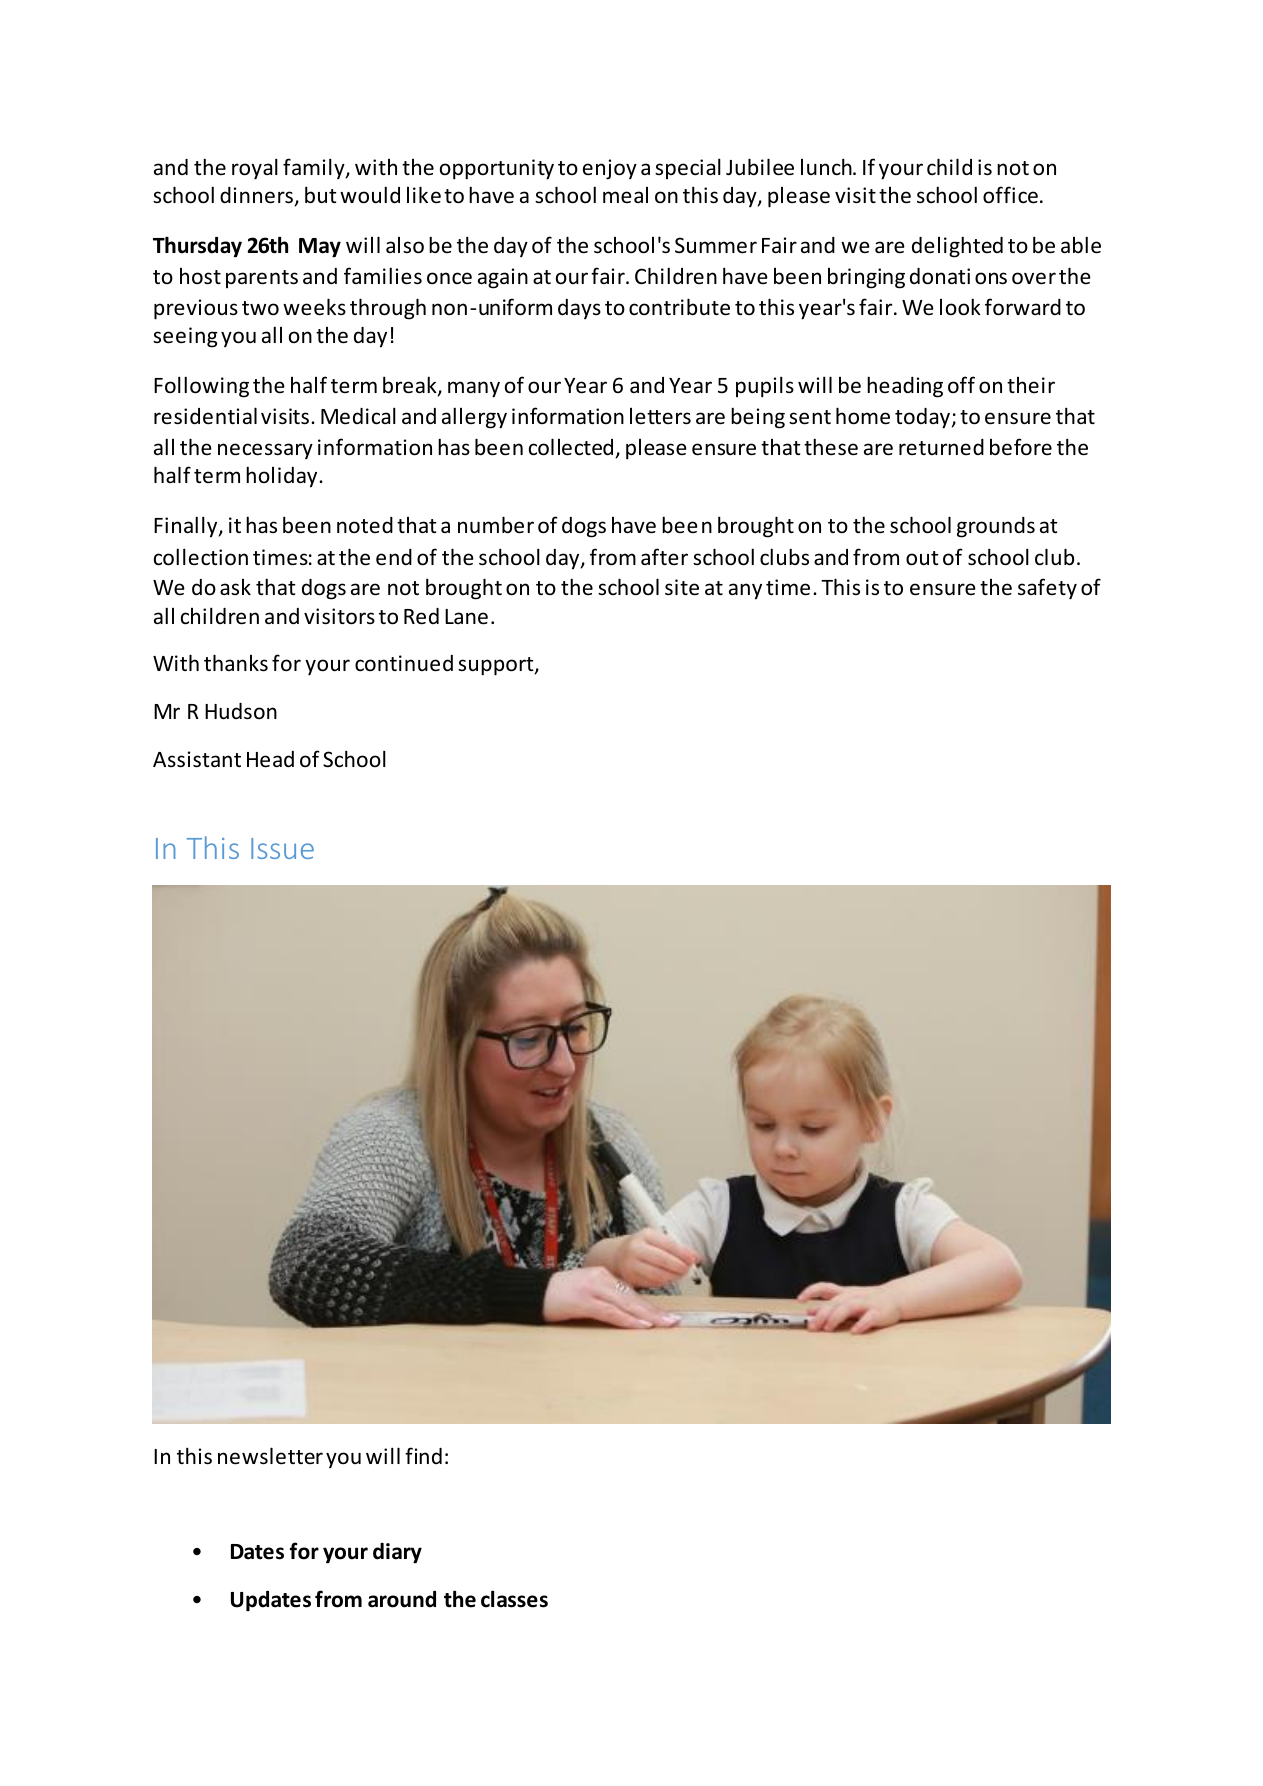 The image size is (1263, 1786). What do you see at coordinates (625, 195) in the image?
I see `meal` at bounding box center [625, 195].
